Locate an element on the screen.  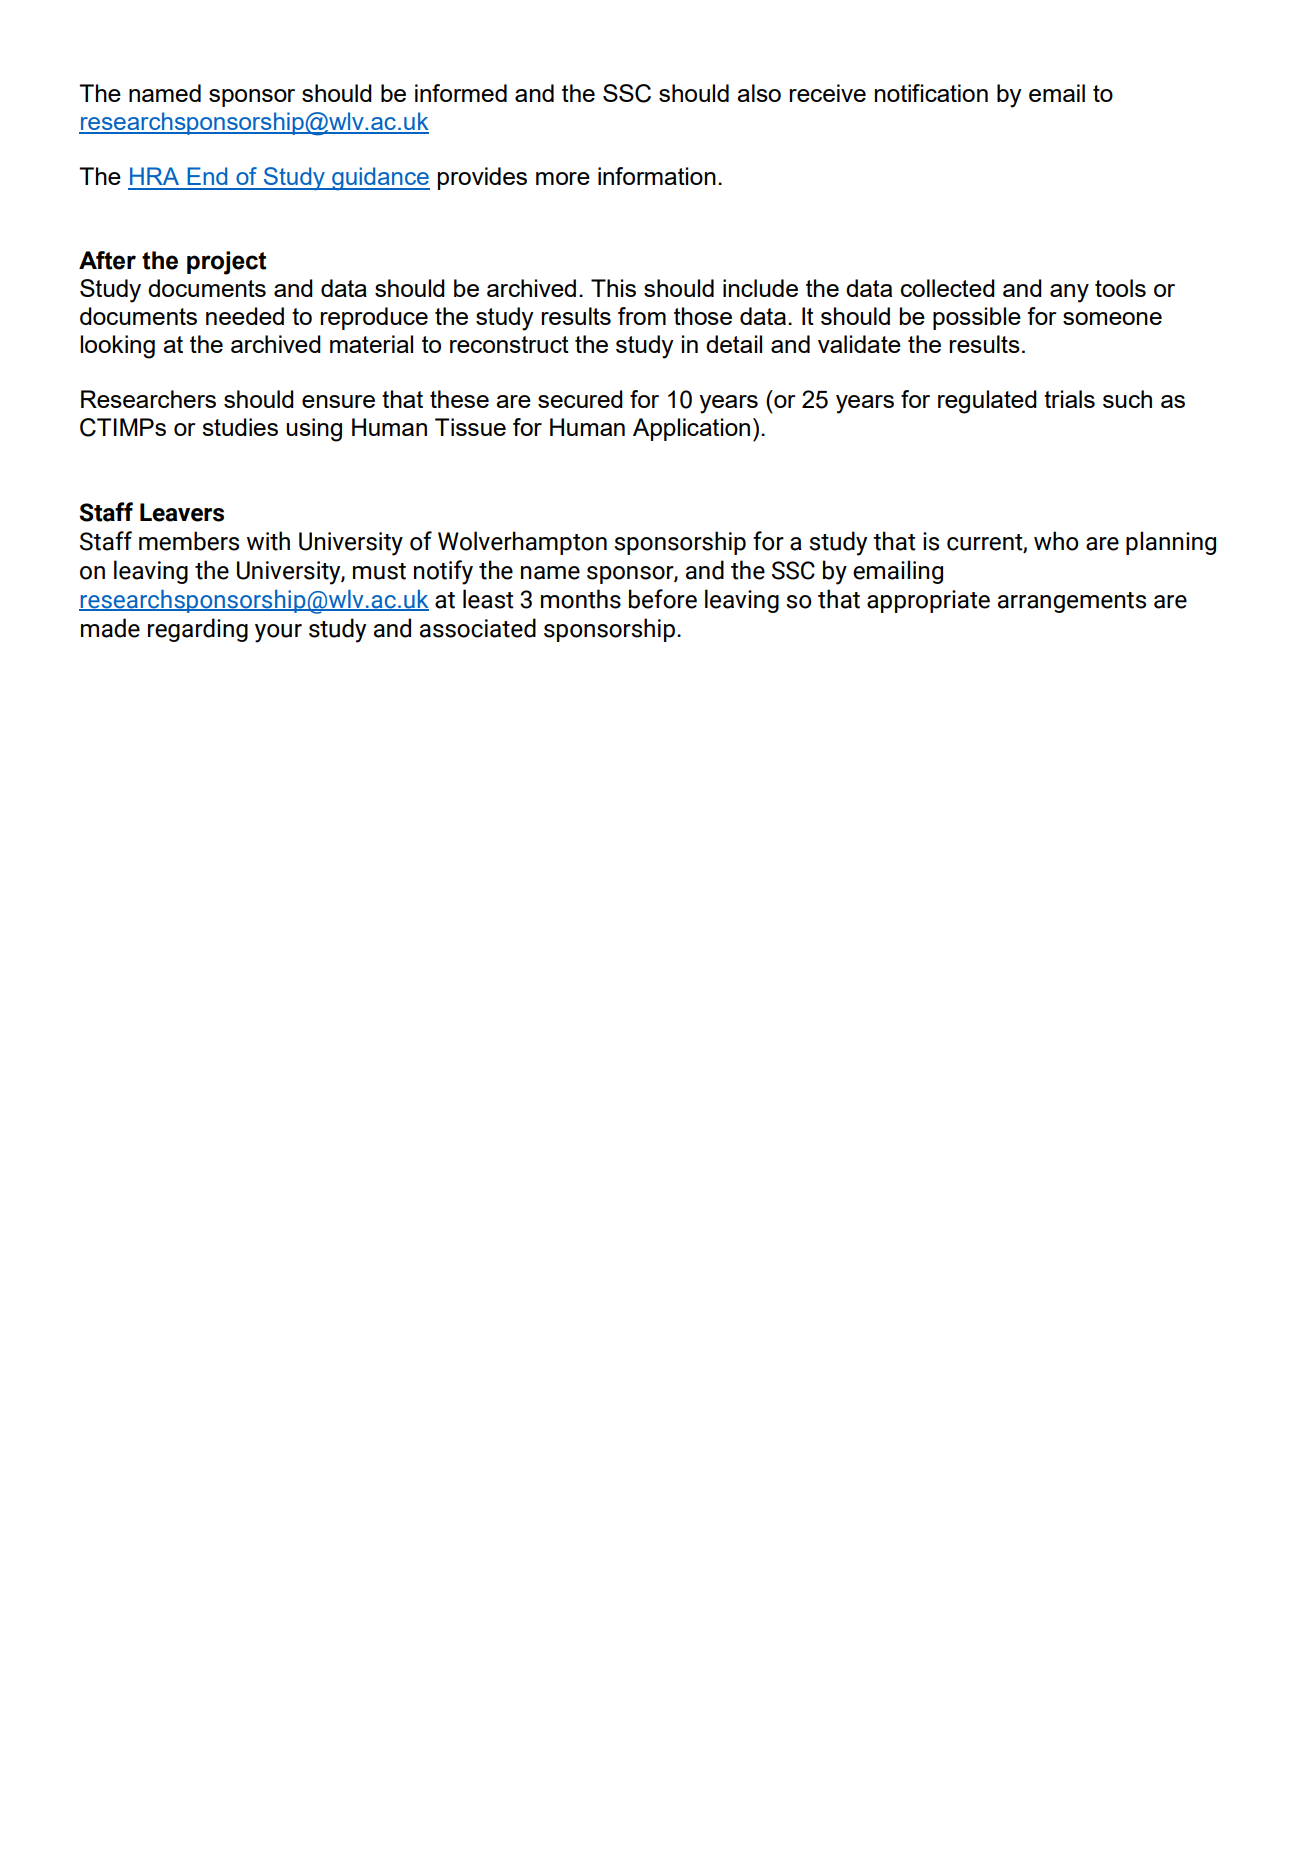
also is located at coordinates (759, 93).
